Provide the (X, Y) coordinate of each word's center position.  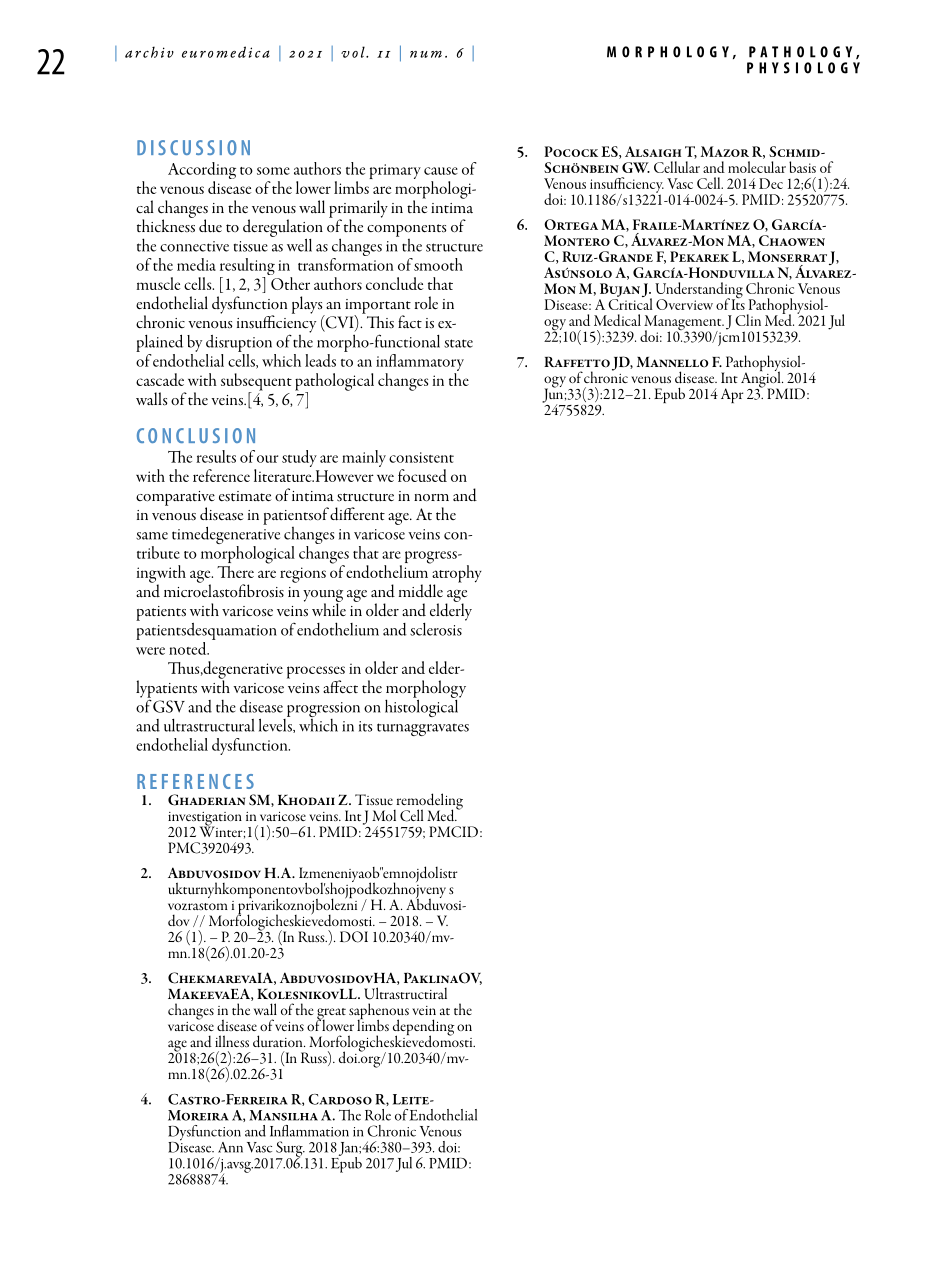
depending (423, 1028)
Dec (771, 183)
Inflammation (309, 1131)
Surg (290, 1150)
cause (441, 171)
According (202, 172)
